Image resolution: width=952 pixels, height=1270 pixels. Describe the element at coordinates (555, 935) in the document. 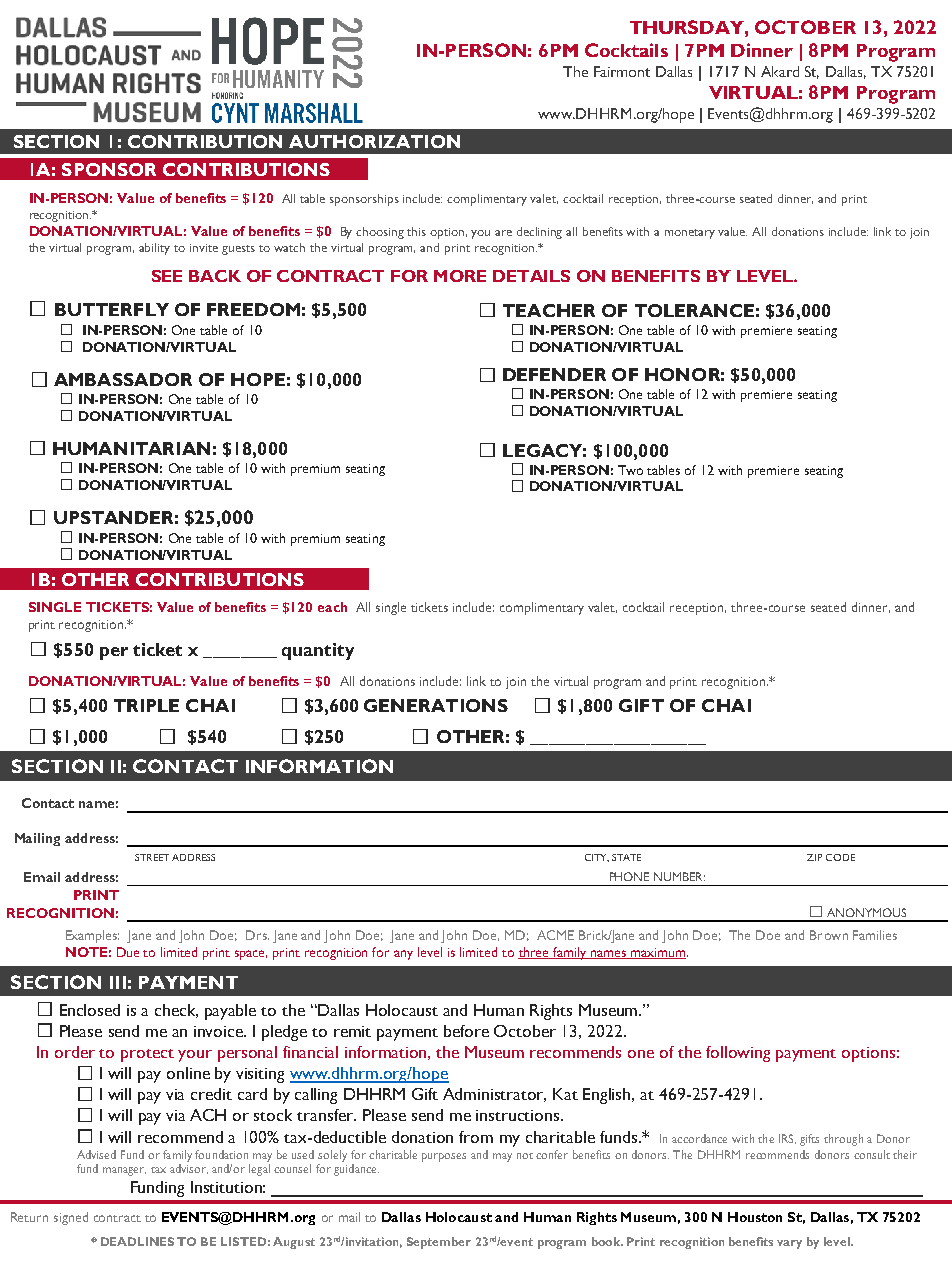

I see `ACME` at that location.
